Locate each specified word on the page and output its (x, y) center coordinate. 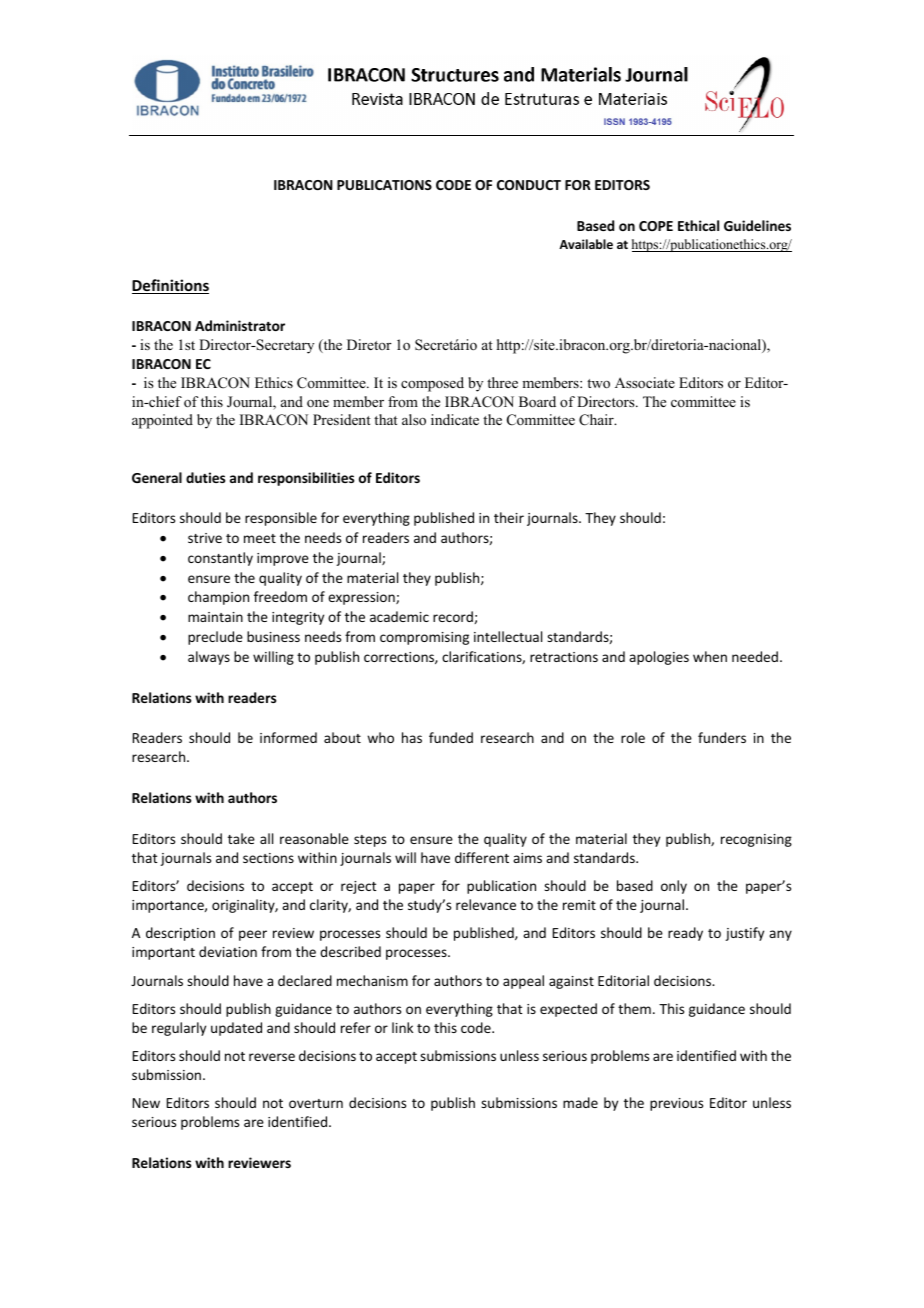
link (402, 1027)
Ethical (698, 225)
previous (676, 1104)
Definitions (170, 286)
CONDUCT (529, 185)
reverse (272, 1057)
